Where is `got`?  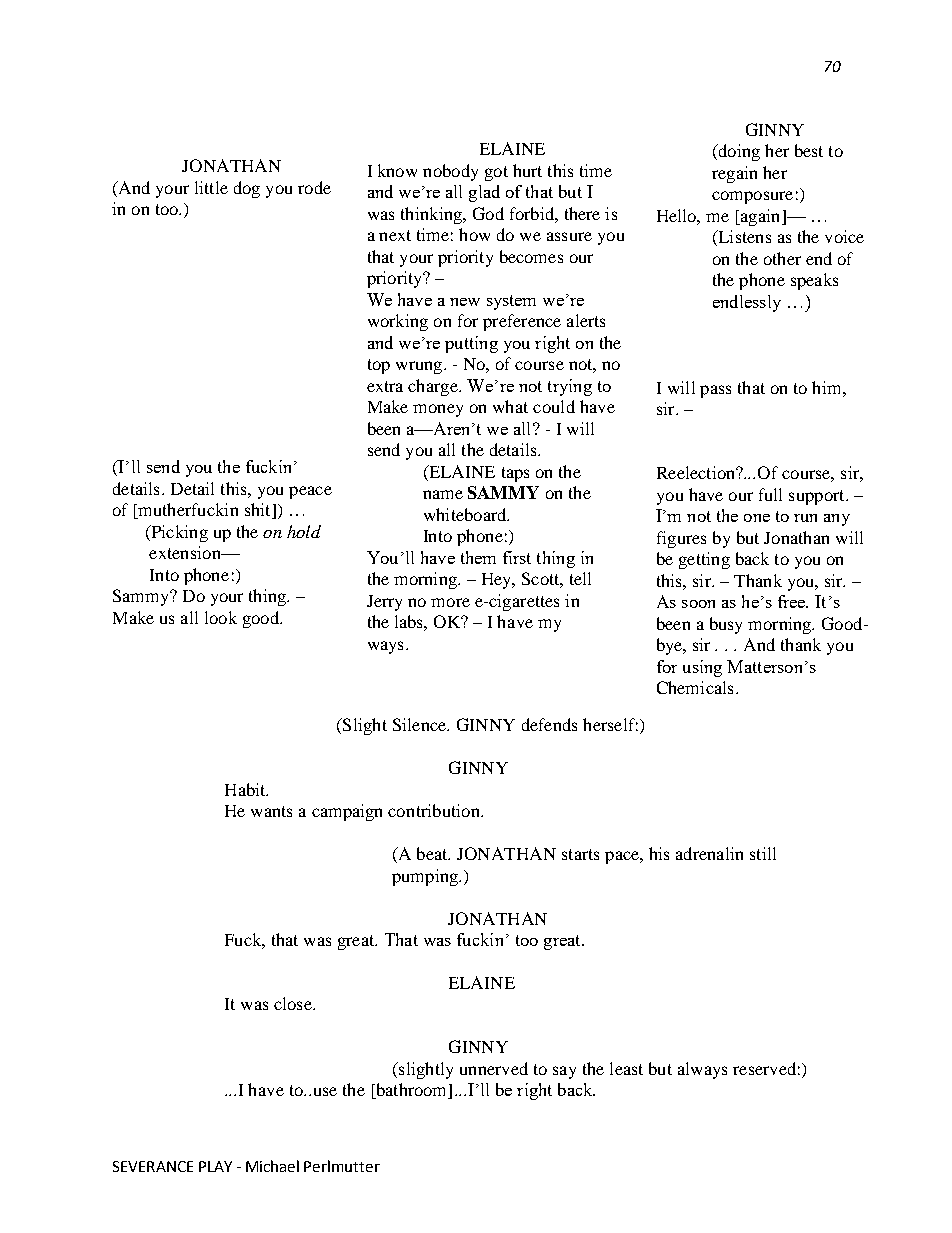
got is located at coordinates (496, 173).
